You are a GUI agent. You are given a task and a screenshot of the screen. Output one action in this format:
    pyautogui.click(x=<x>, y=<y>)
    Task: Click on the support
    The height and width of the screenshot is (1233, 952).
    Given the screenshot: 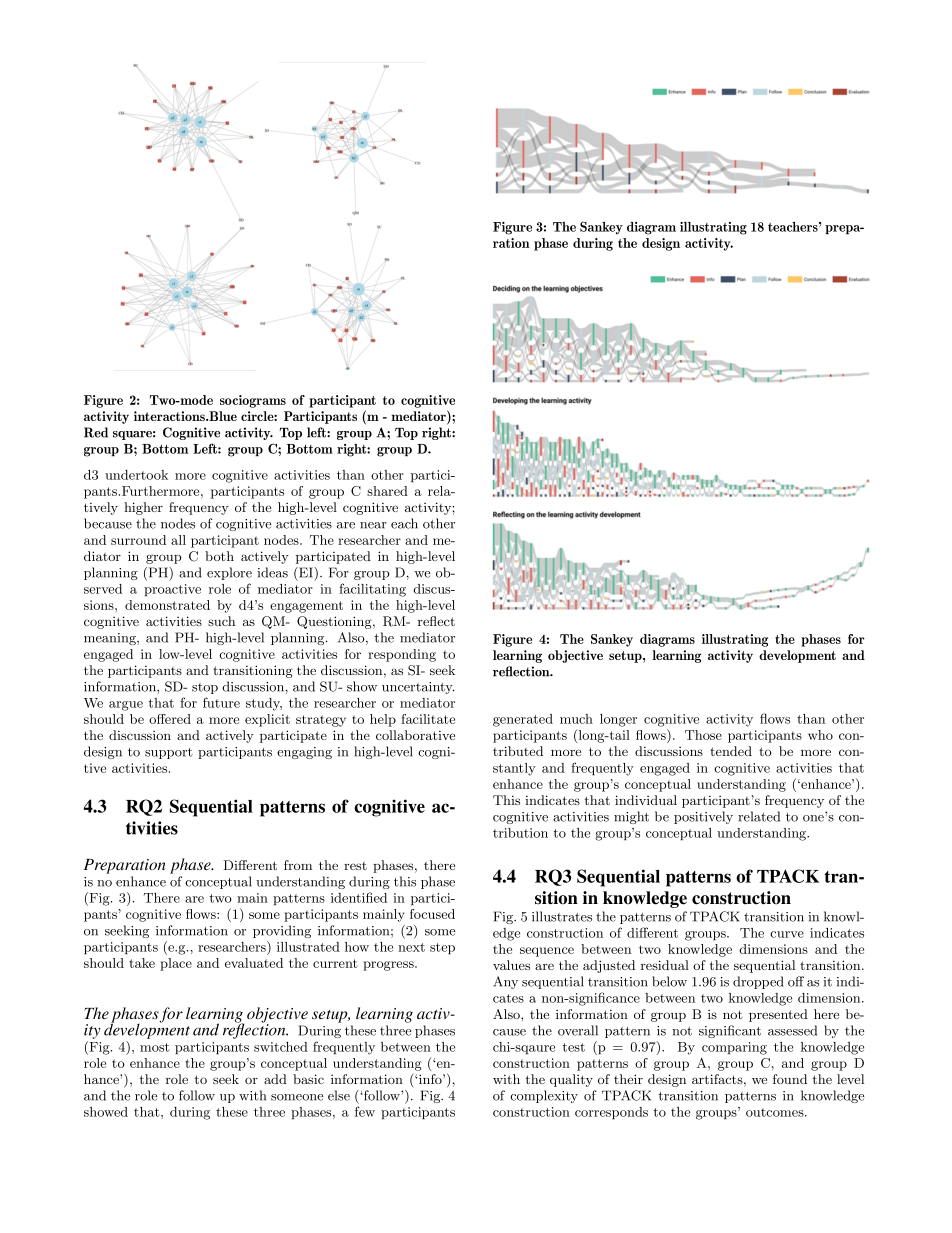 What is the action you would take?
    pyautogui.click(x=169, y=753)
